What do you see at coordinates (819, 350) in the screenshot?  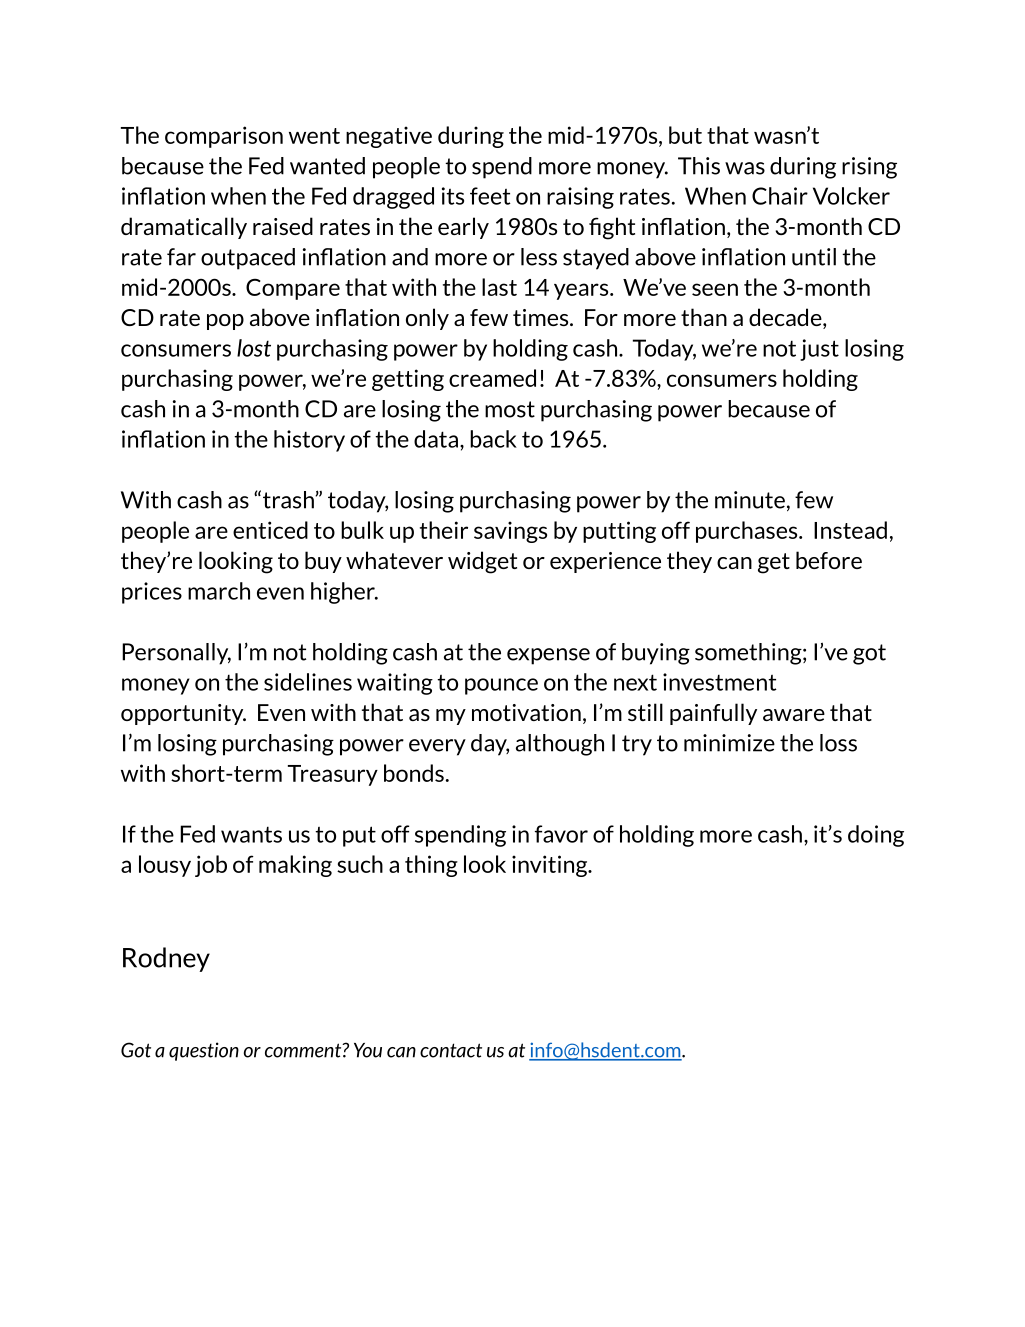 I see `just` at bounding box center [819, 350].
